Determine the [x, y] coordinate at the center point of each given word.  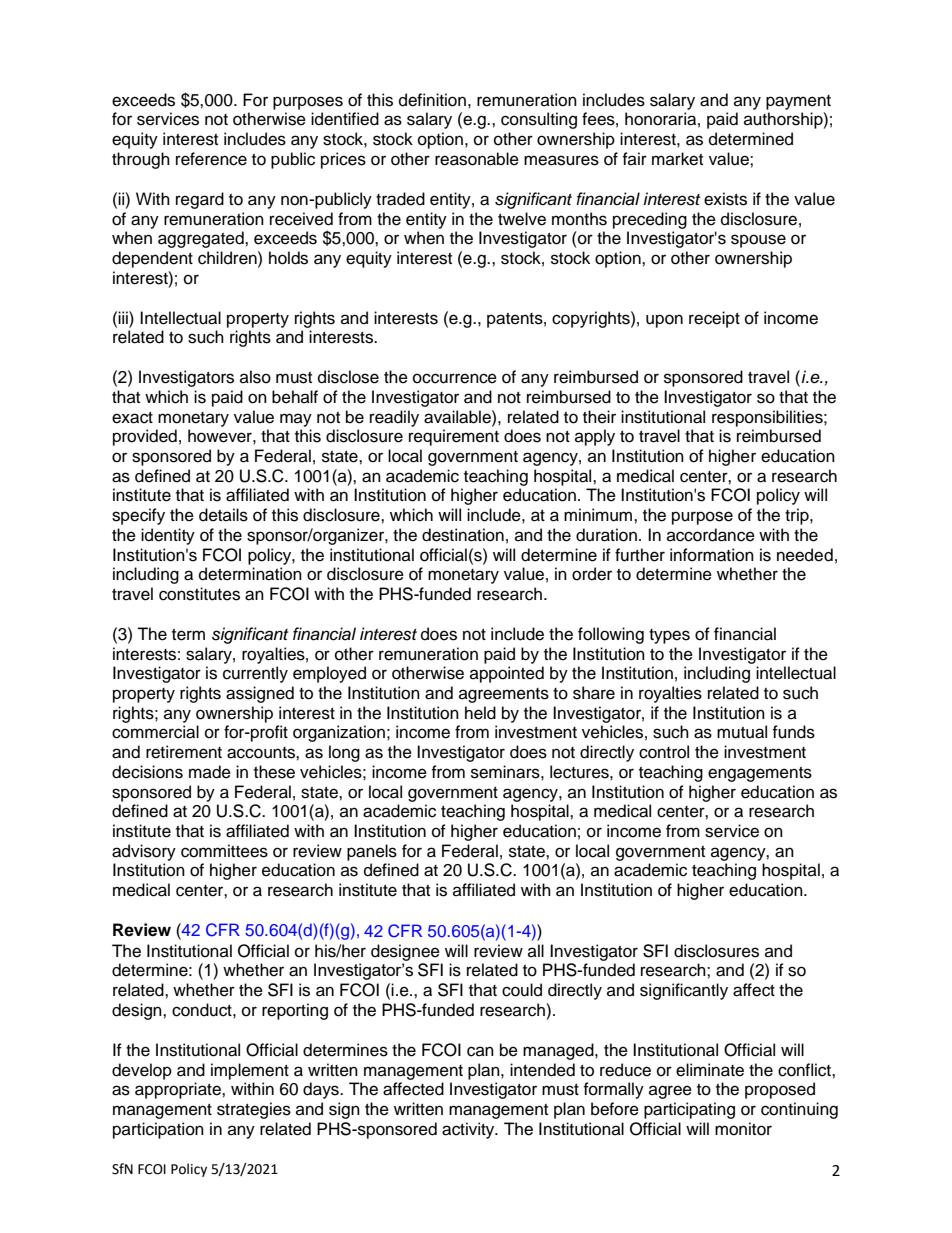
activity [469, 1130]
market [677, 159]
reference [211, 159]
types [669, 636]
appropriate [179, 1090]
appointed [507, 674]
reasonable [477, 159]
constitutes [199, 594]
